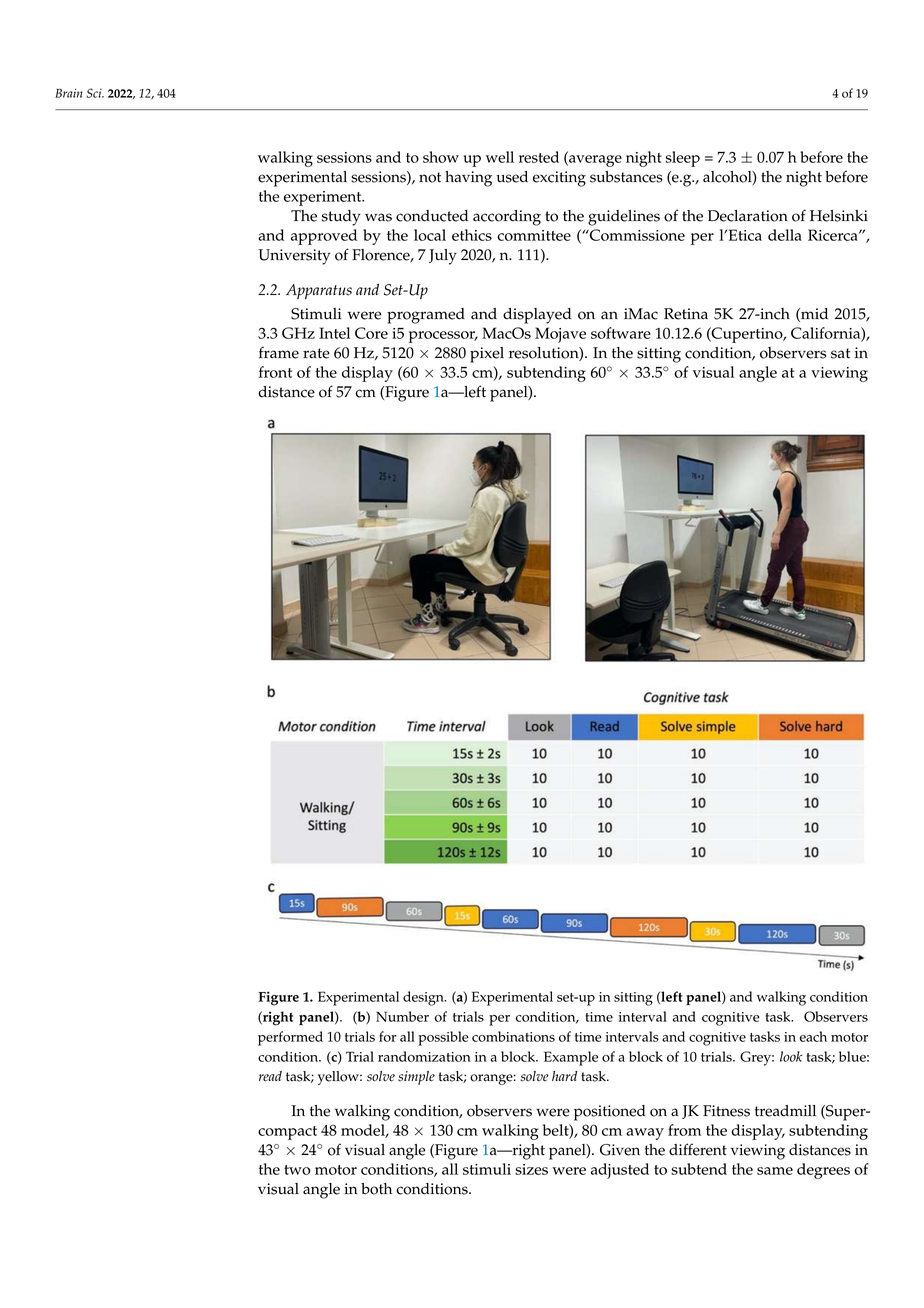 This page has height=1308, width=924. Describe the element at coordinates (279, 352) in the page. I see `frame` at that location.
